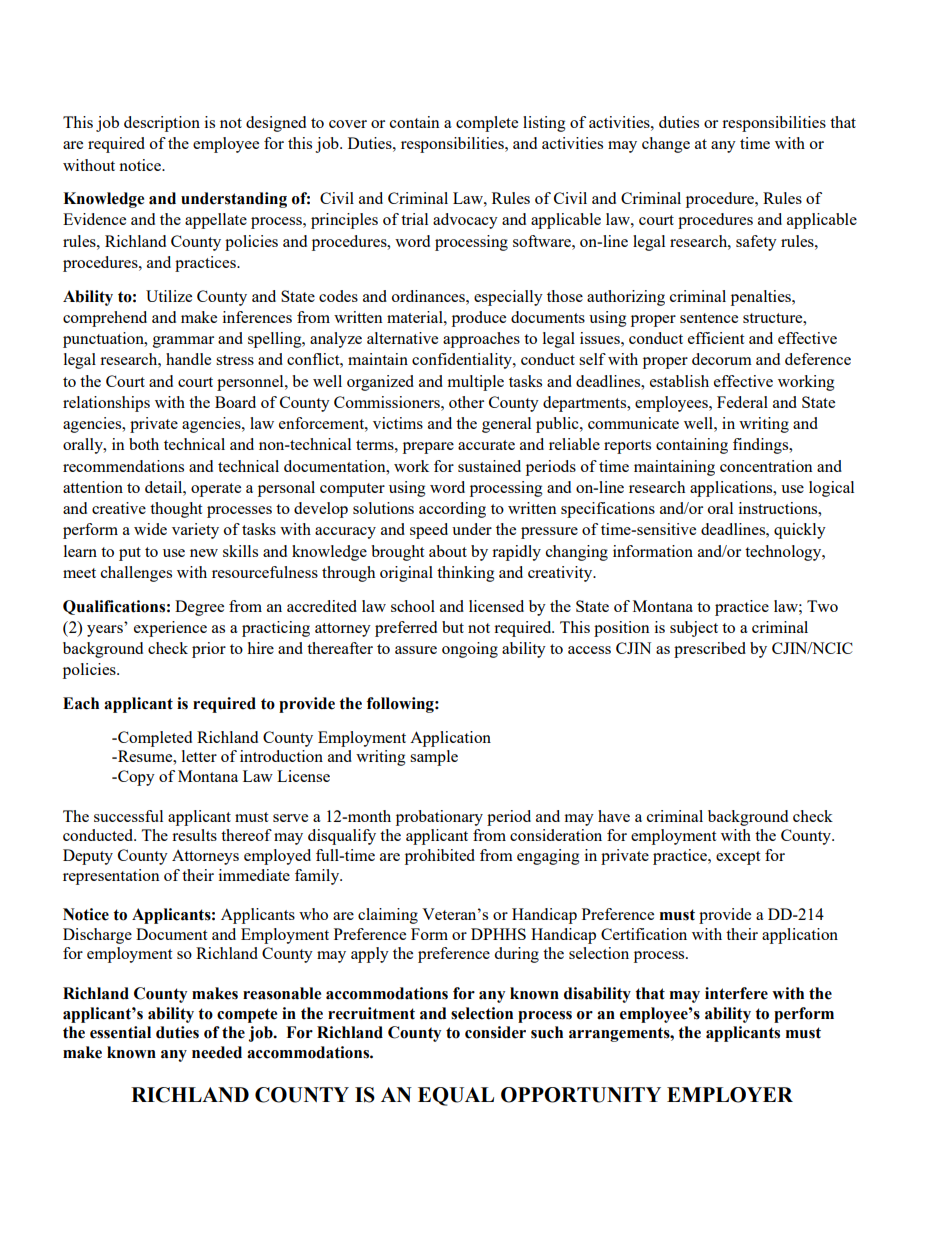 This screenshot has height=1233, width=952. Describe the element at coordinates (475, 383) in the screenshot. I see `multiple` at that location.
